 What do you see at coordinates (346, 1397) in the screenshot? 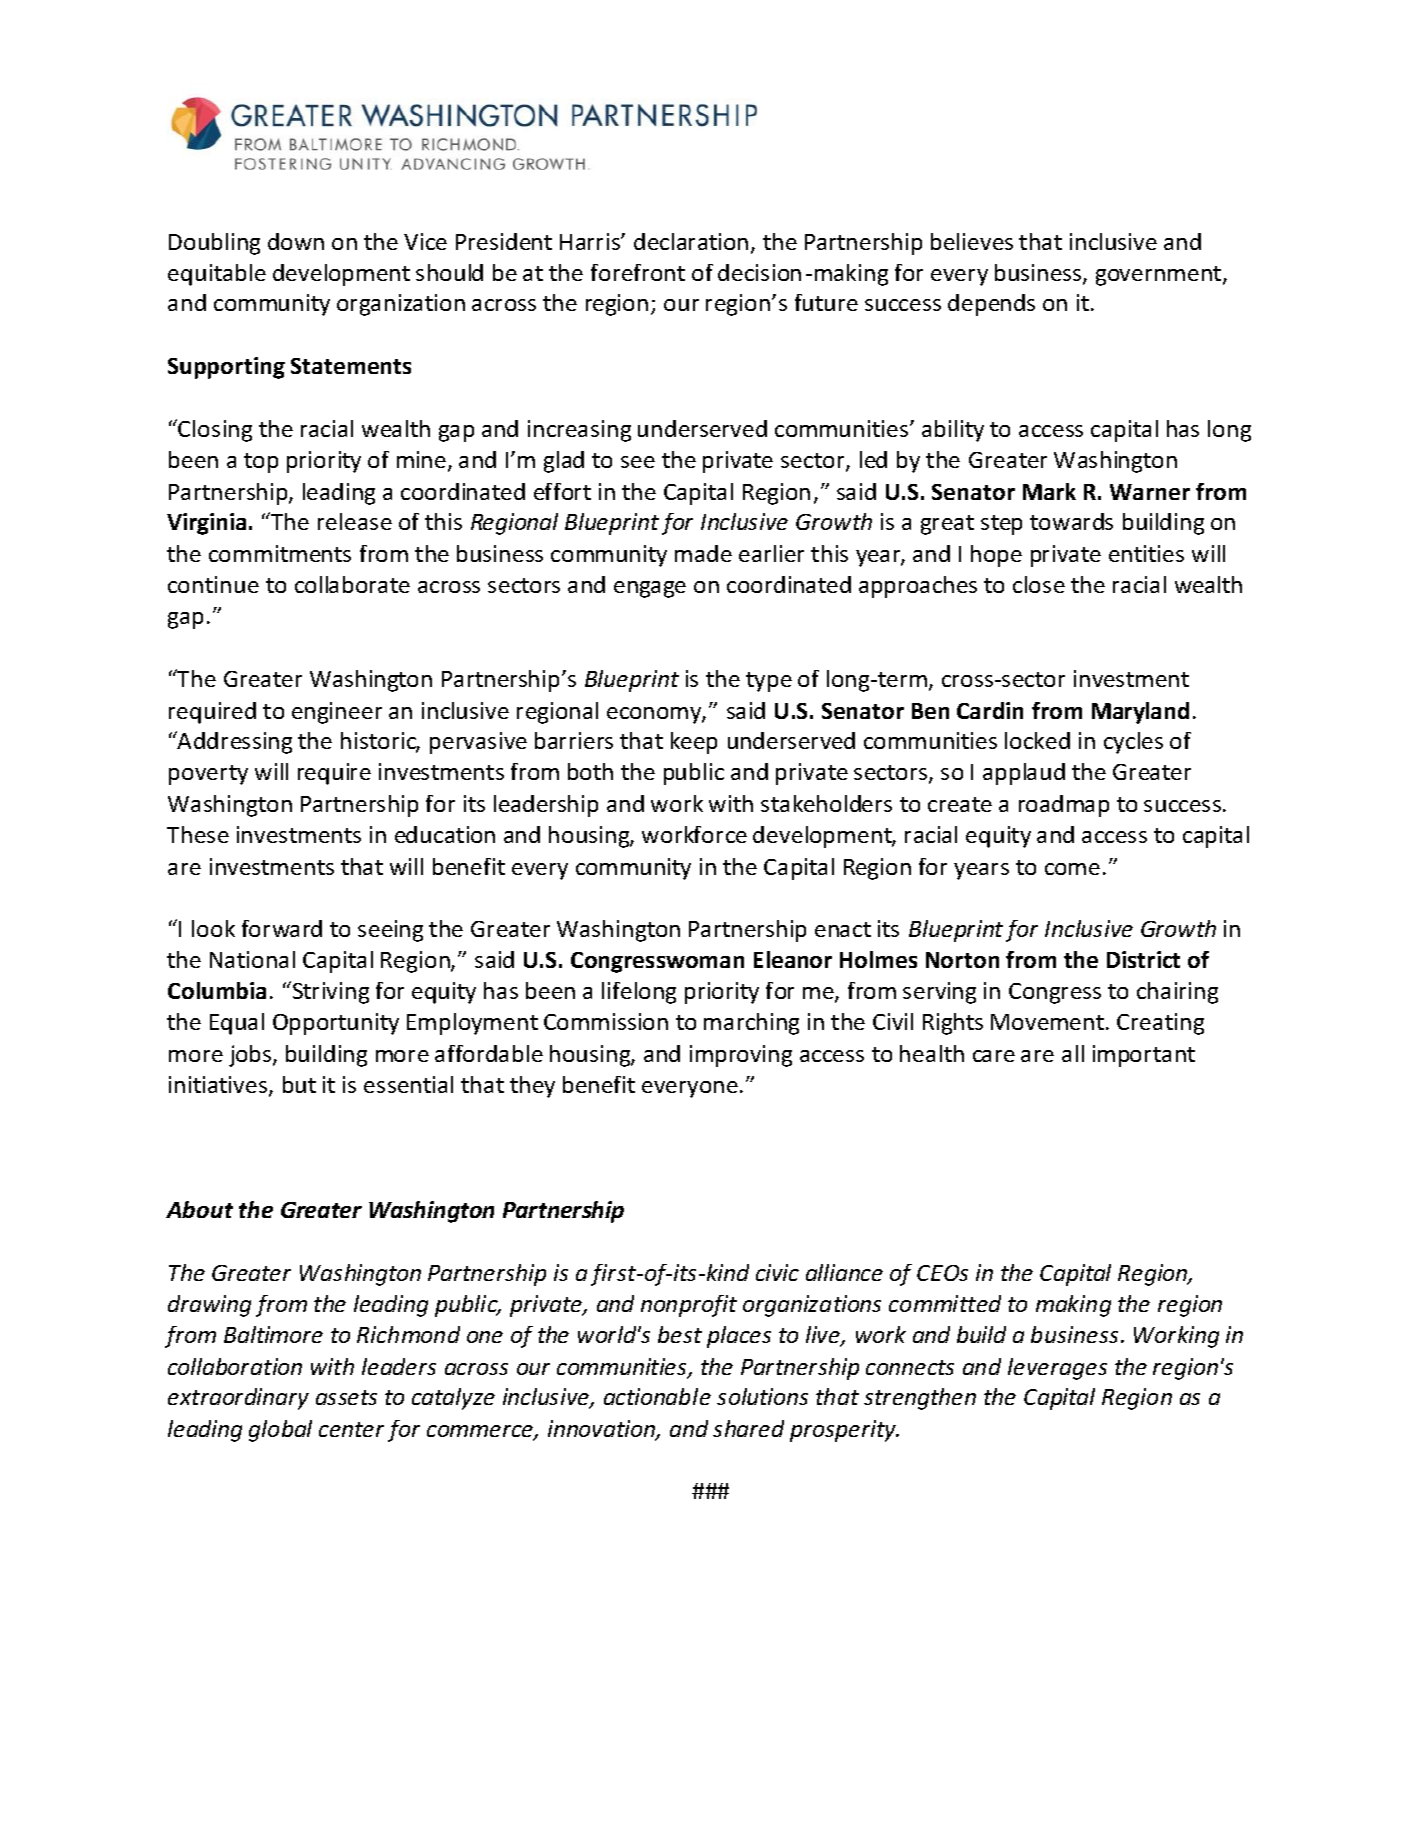
I see `assets` at bounding box center [346, 1397].
